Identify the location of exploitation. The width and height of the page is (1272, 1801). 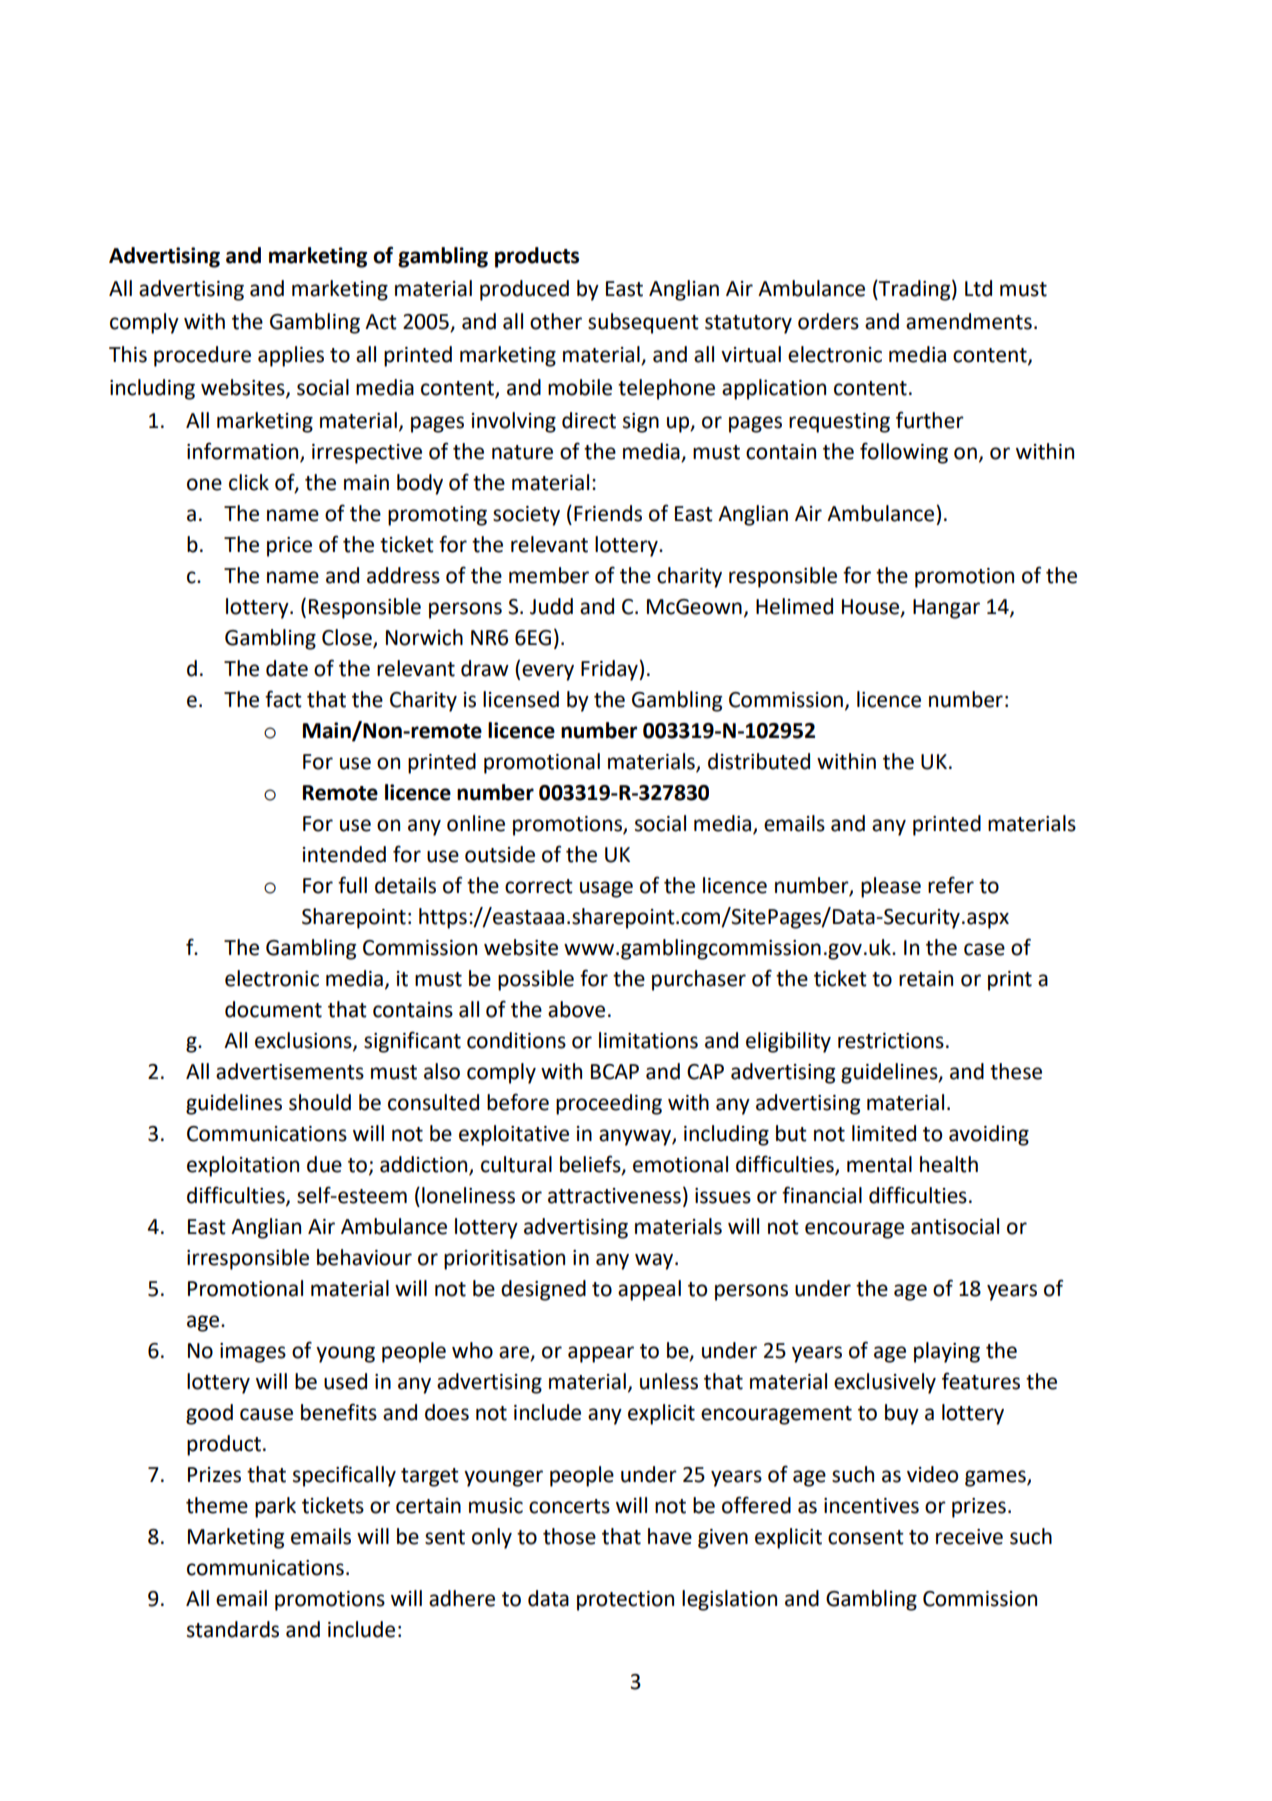
(243, 1166).
